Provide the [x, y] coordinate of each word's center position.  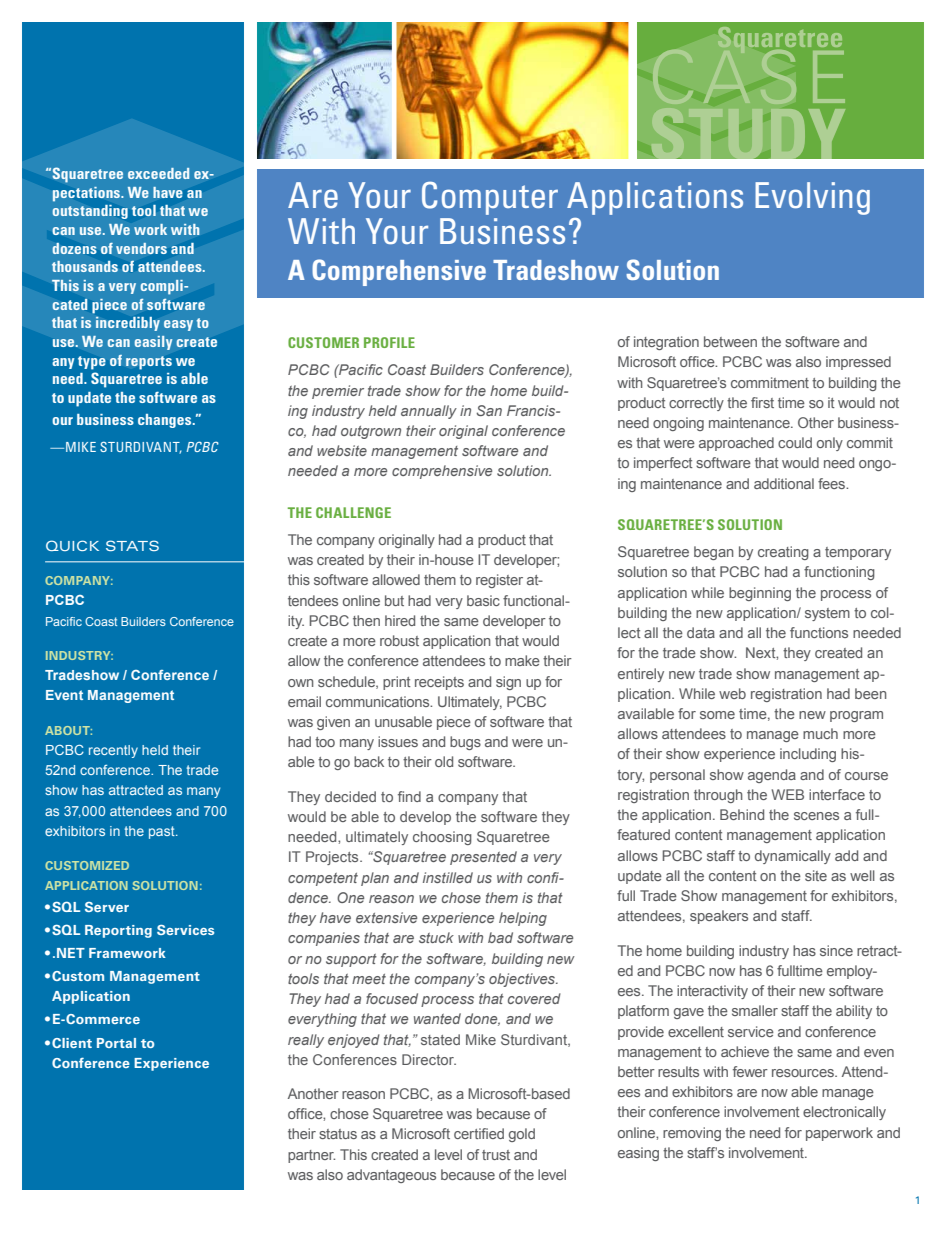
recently [113, 751]
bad [500, 937]
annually [429, 412]
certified [479, 1133]
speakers [719, 917]
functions [819, 632]
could [795, 442]
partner [311, 1156]
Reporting [118, 931]
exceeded [158, 173]
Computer [490, 198]
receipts [439, 683]
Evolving [812, 198]
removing [692, 1134]
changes [166, 421]
